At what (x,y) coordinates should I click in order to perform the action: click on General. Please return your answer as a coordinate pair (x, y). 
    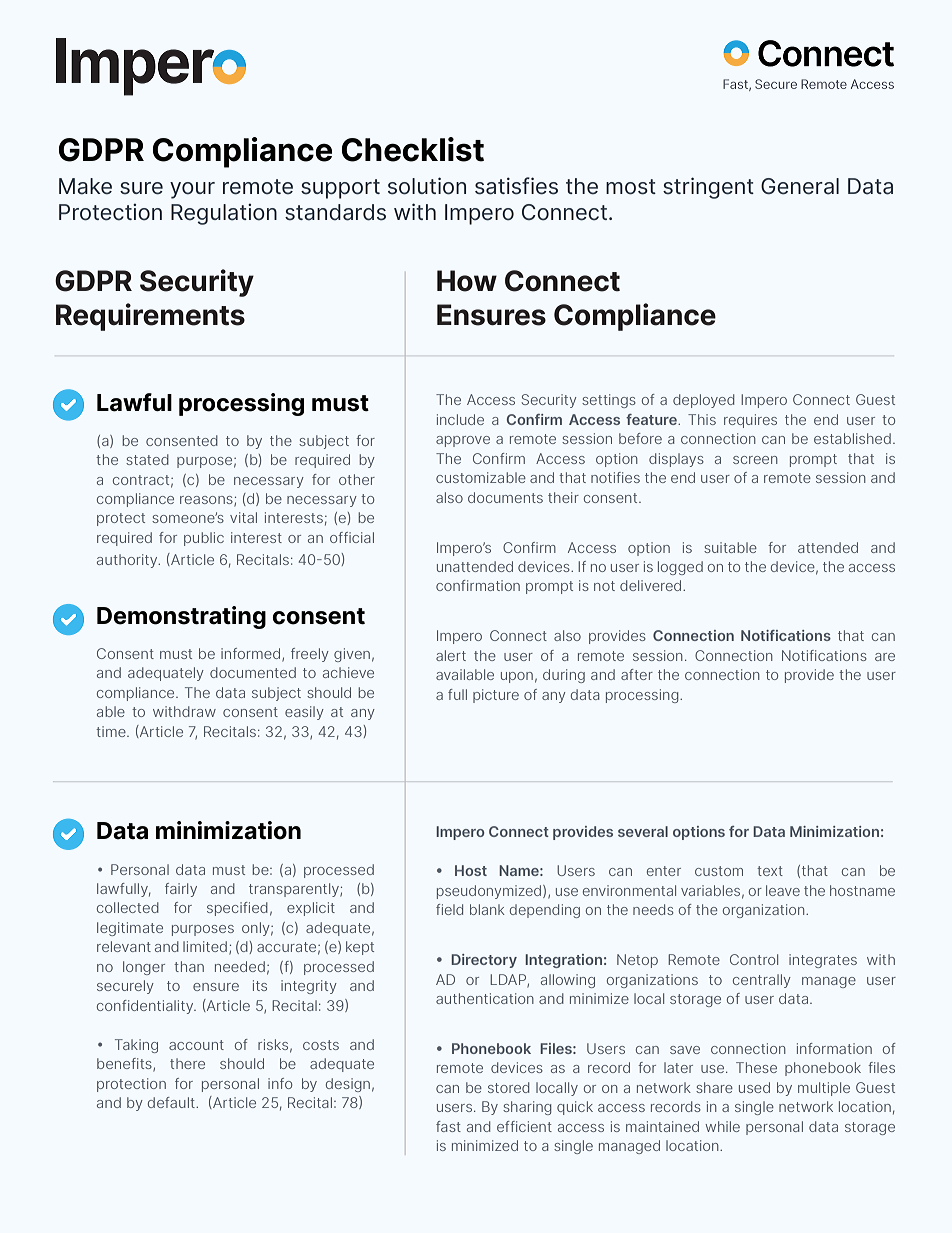
    Looking at the image, I should click on (800, 186).
